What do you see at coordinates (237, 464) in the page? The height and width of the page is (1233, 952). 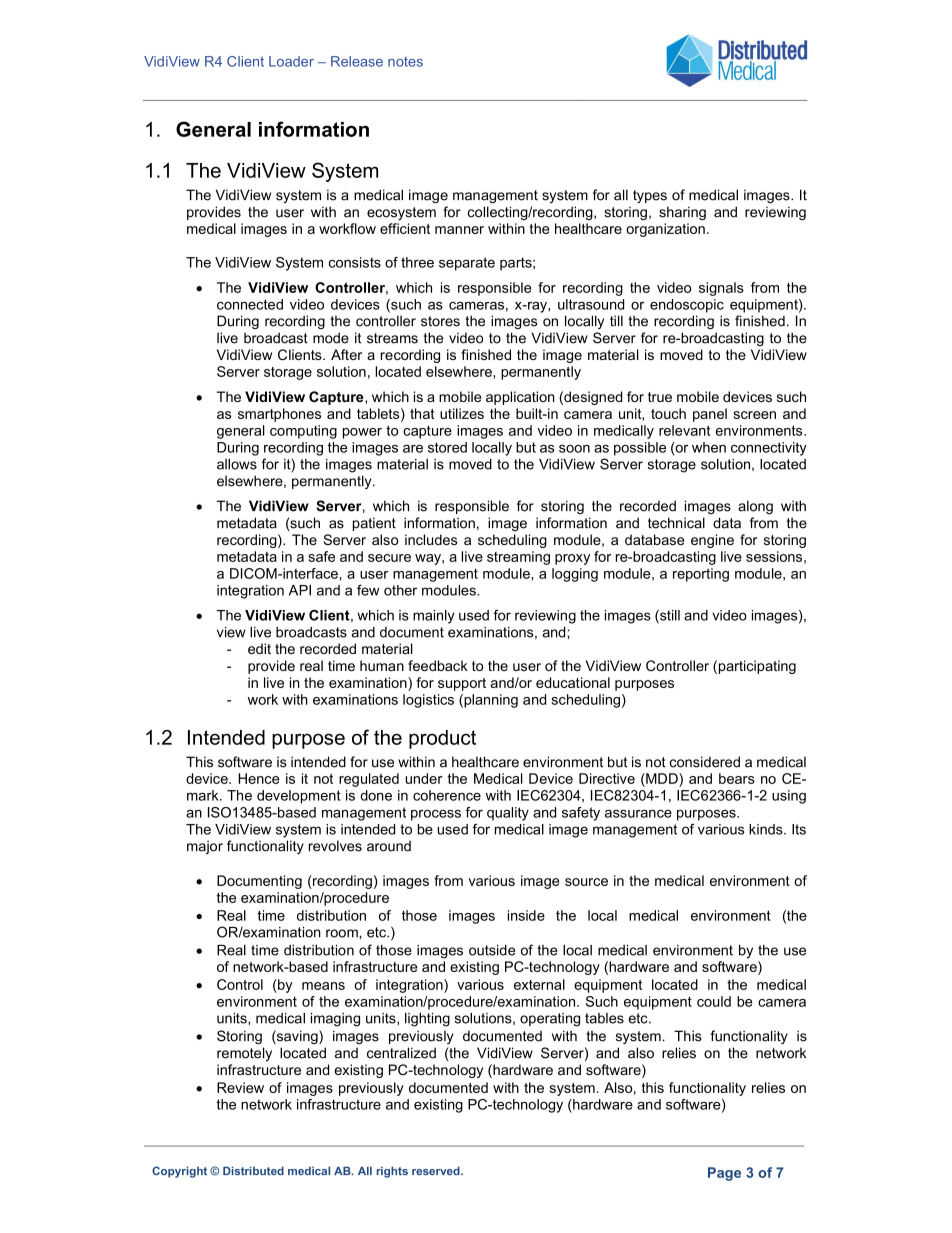 I see `allows` at bounding box center [237, 464].
